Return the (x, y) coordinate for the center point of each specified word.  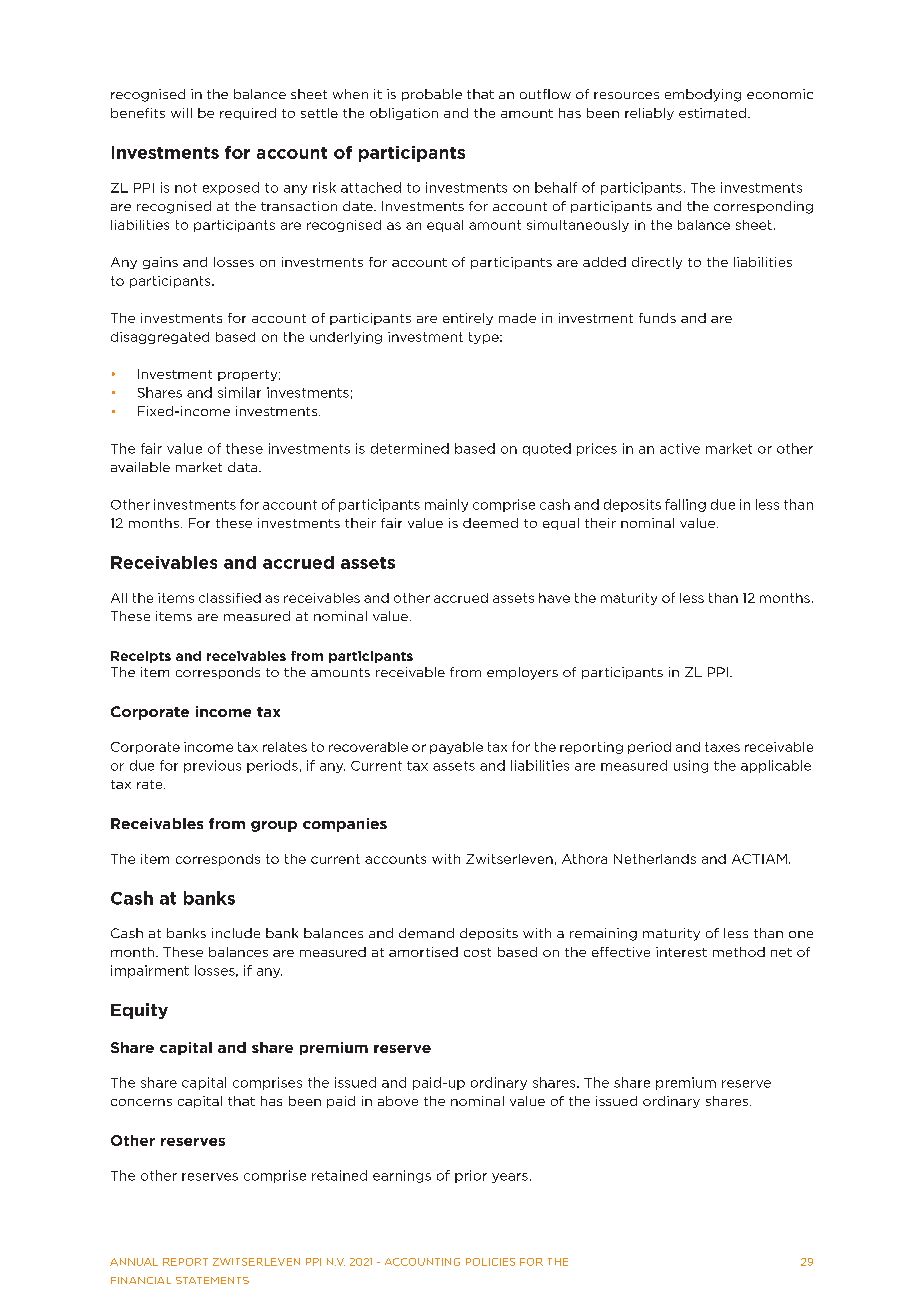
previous (212, 766)
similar (239, 392)
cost (477, 952)
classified (230, 598)
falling (685, 505)
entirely (468, 319)
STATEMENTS (212, 1280)
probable (432, 95)
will (181, 113)
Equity (139, 1011)
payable (456, 748)
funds (657, 318)
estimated (714, 113)
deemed (490, 523)
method (739, 952)
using (691, 766)
